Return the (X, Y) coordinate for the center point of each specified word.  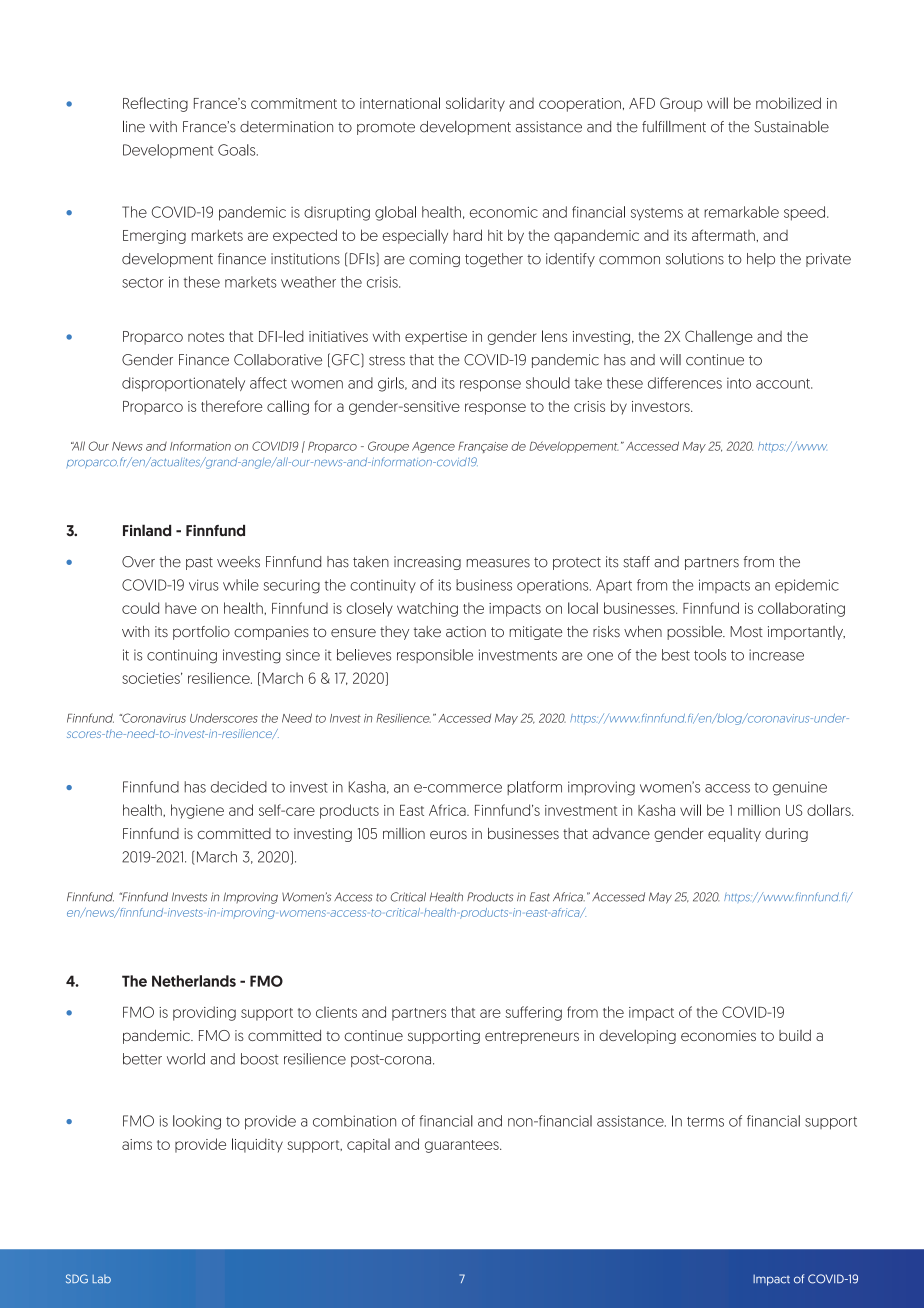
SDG (77, 1279)
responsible (435, 656)
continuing (182, 656)
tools (710, 655)
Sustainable (791, 127)
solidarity (475, 104)
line (134, 126)
